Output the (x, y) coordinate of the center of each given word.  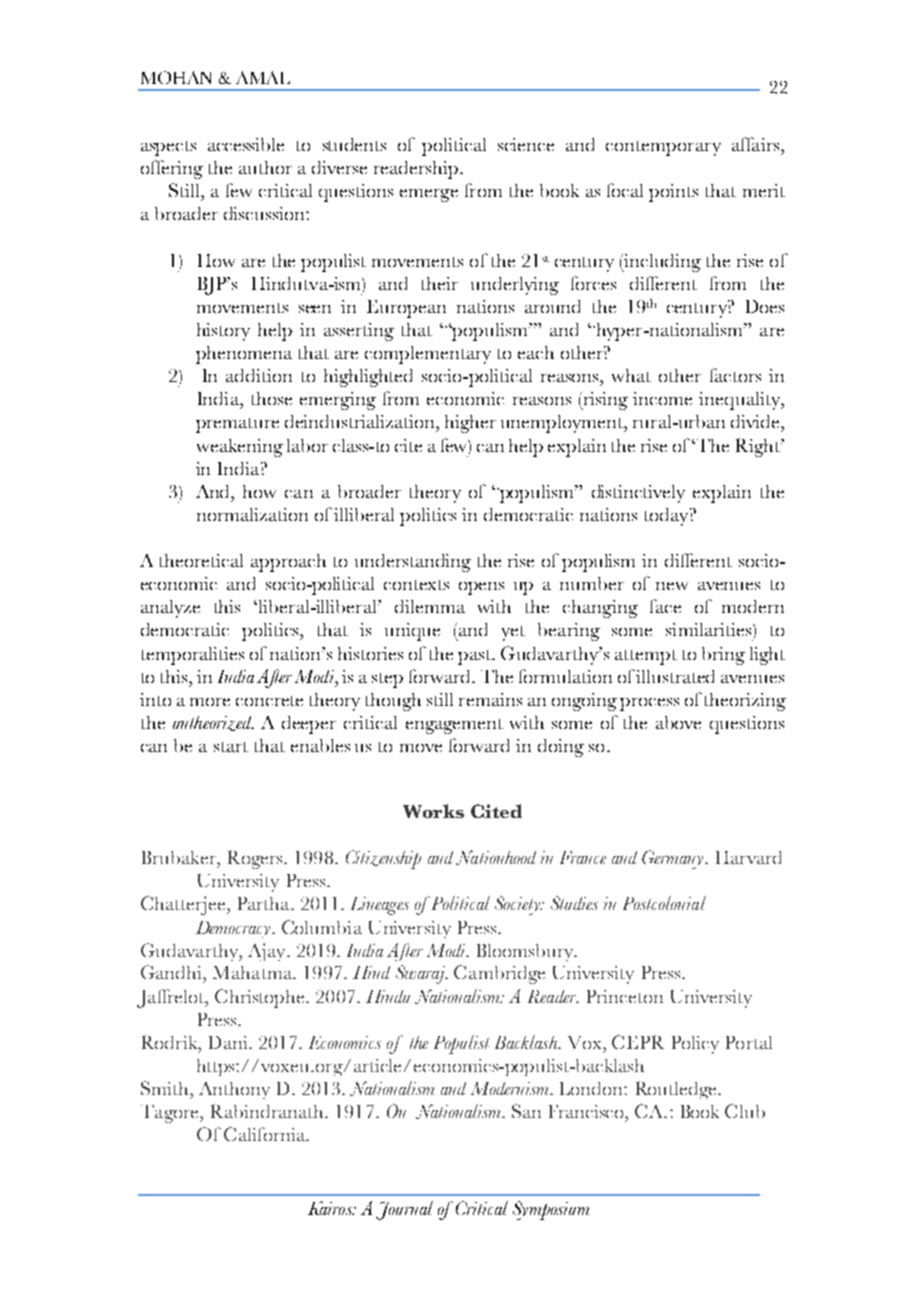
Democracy (234, 929)
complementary (428, 355)
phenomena (244, 355)
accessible (246, 144)
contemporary (663, 148)
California (266, 1134)
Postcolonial (664, 903)
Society (518, 905)
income (662, 398)
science (526, 144)
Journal (404, 1210)
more (210, 702)
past (475, 657)
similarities (710, 629)
